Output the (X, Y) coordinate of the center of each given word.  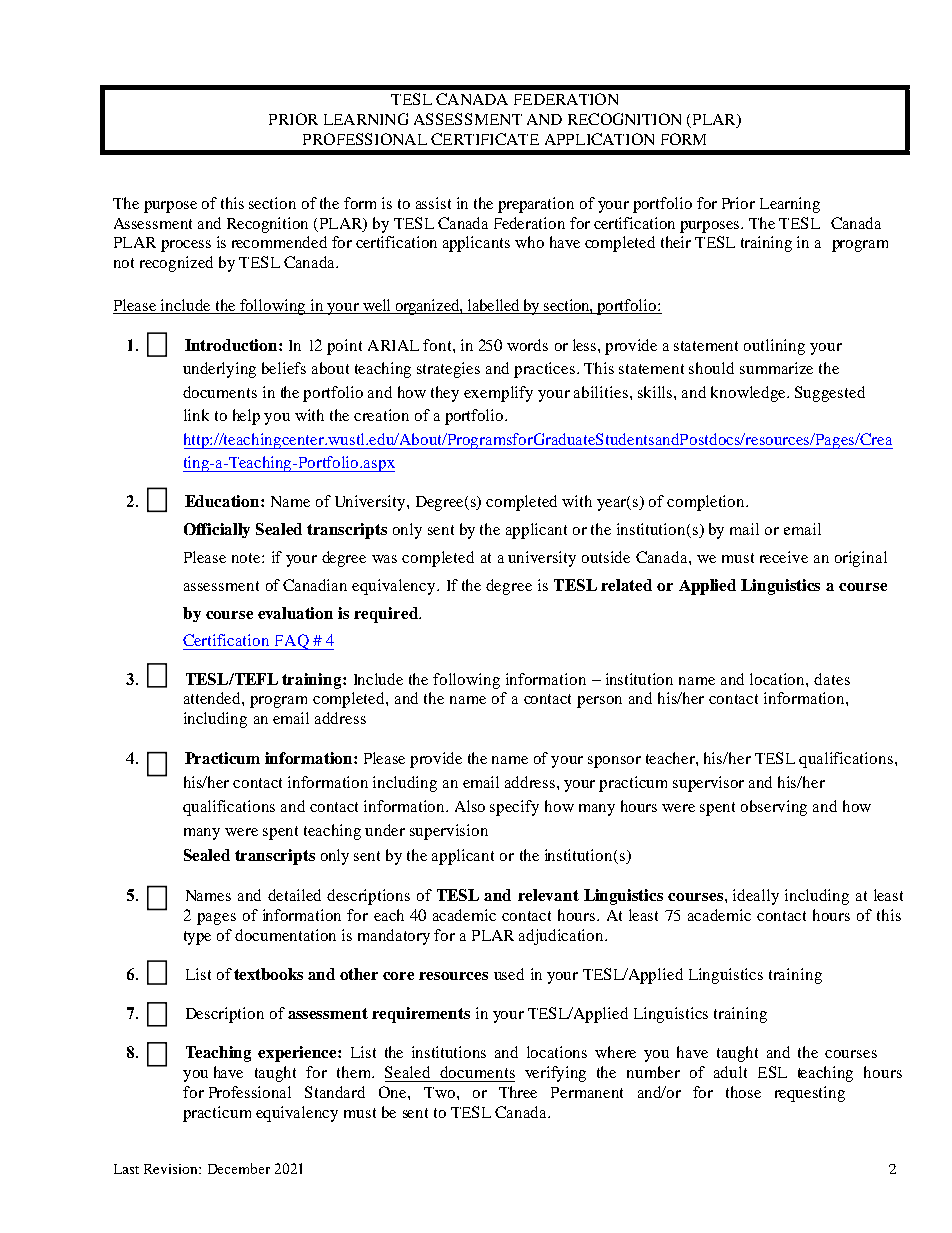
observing (774, 808)
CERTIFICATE (485, 139)
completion (707, 503)
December (239, 1168)
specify (514, 808)
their (676, 242)
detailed (294, 895)
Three (518, 1092)
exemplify (498, 394)
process (186, 246)
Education (223, 501)
